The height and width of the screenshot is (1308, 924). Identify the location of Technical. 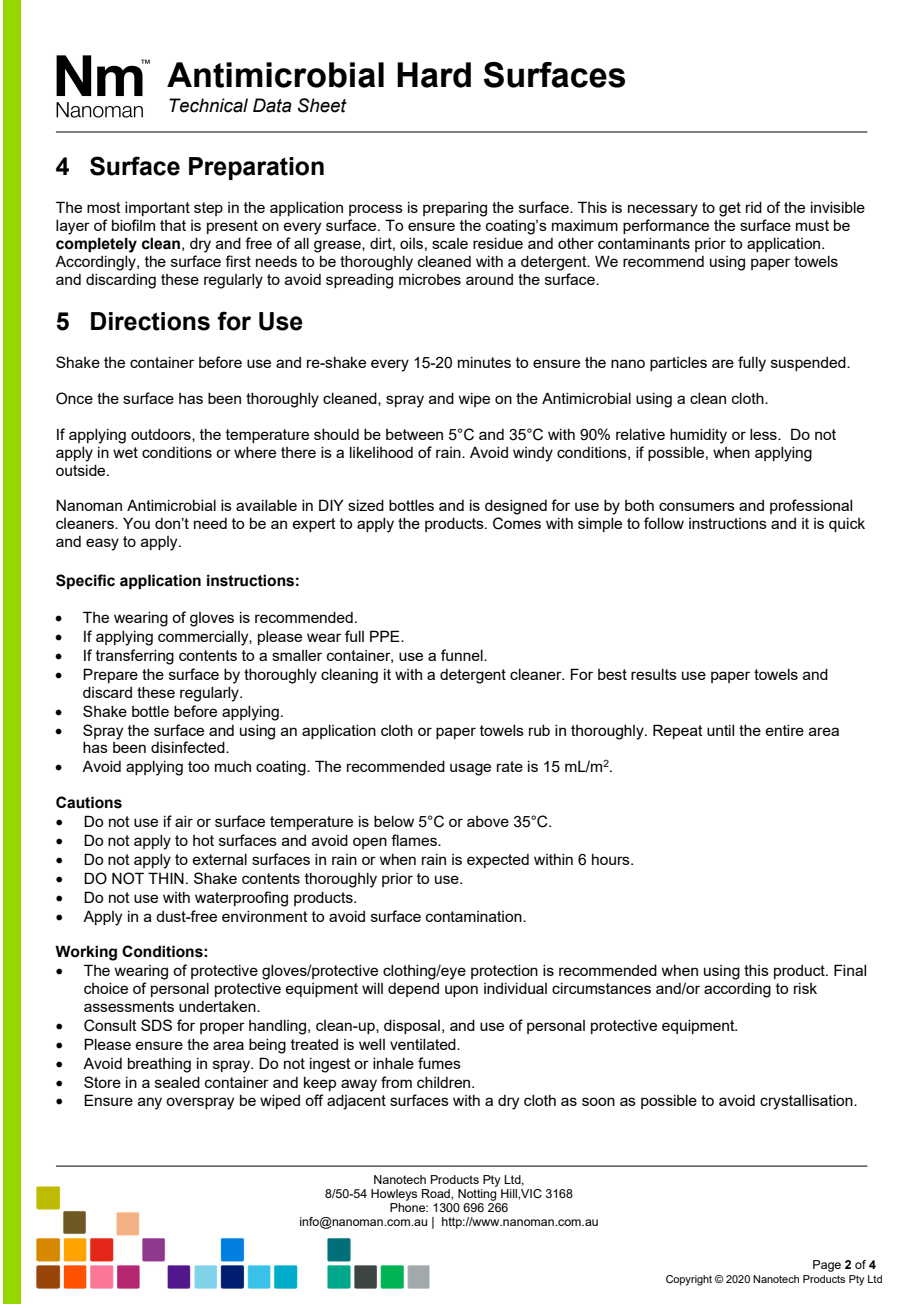
(208, 105).
